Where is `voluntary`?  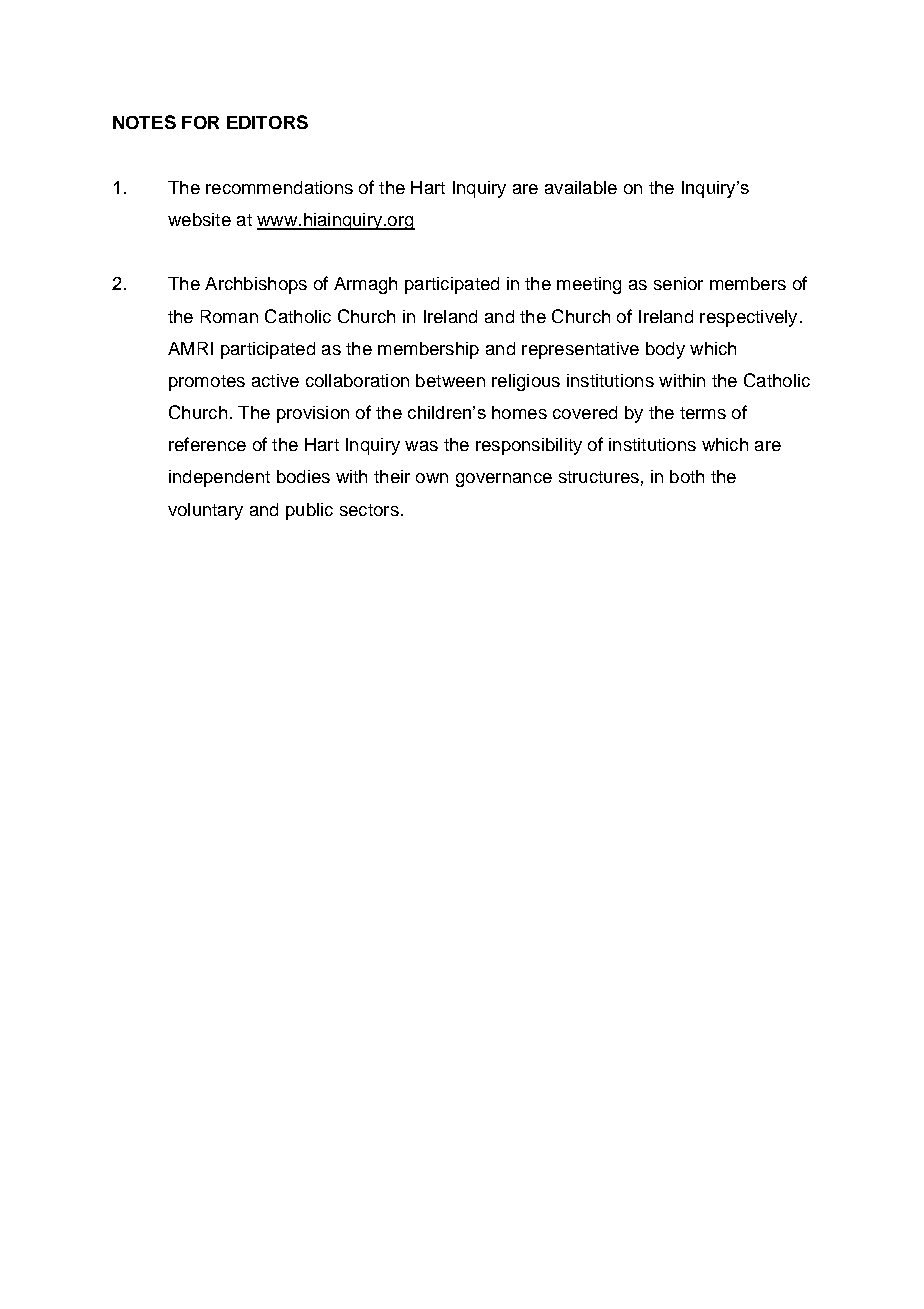
voluntary is located at coordinates (205, 511).
